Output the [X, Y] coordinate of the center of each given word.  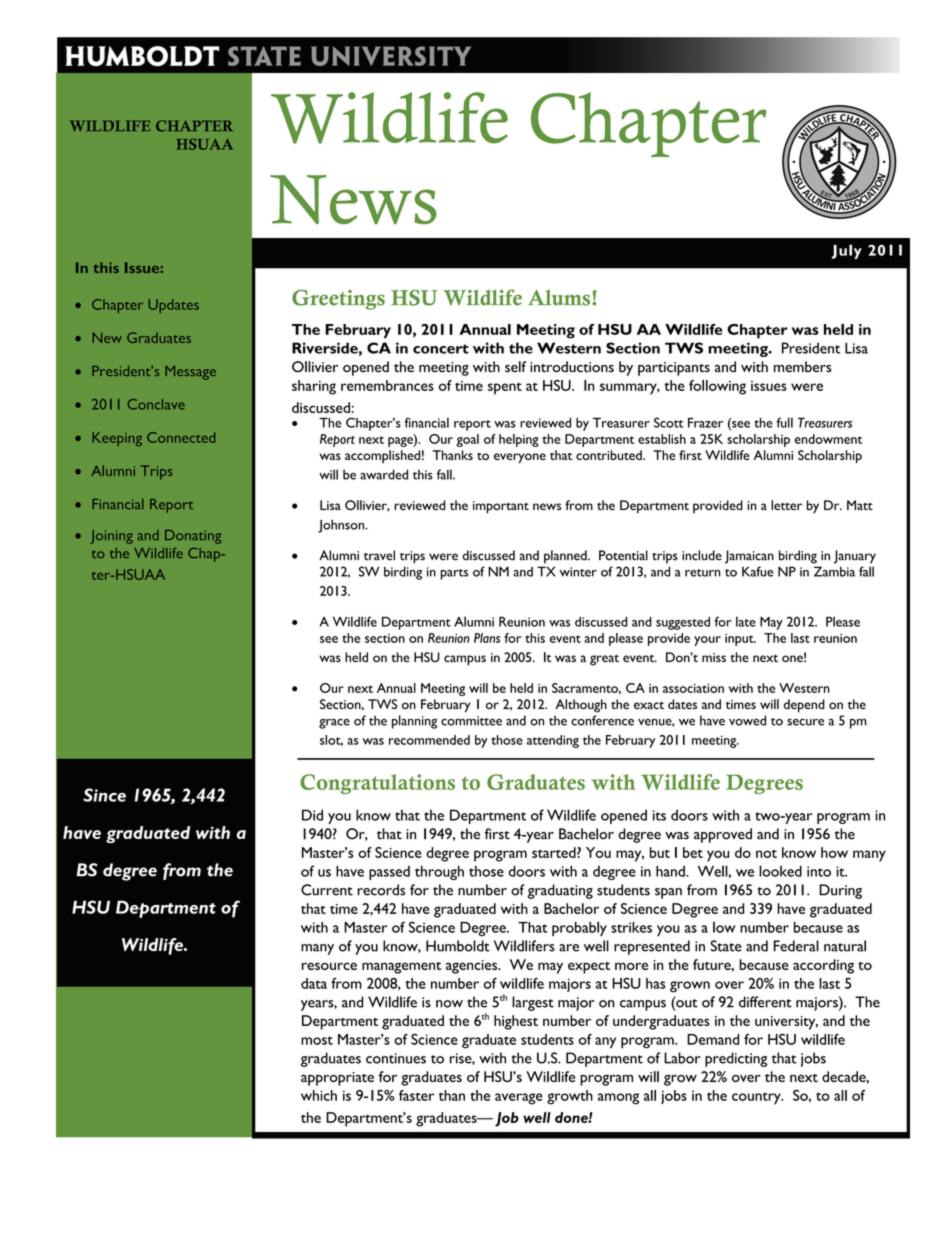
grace [334, 723]
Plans [487, 638]
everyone [520, 458]
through [439, 872]
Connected [181, 437]
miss [714, 657]
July [847, 251]
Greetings [338, 300]
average [519, 1099]
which [319, 1095]
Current [327, 890]
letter [786, 505]
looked [780, 871]
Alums [560, 298]
